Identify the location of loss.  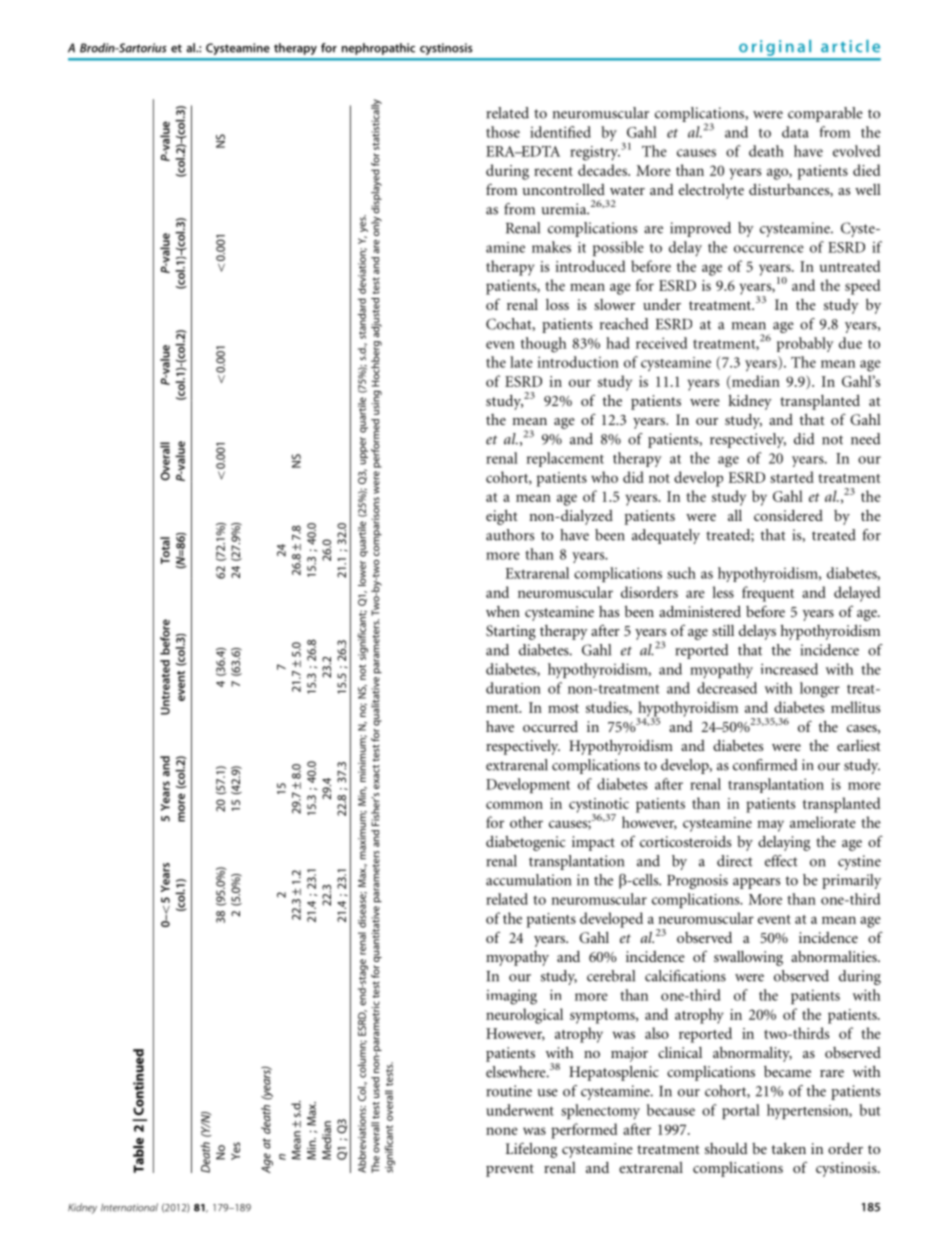
(557, 304).
